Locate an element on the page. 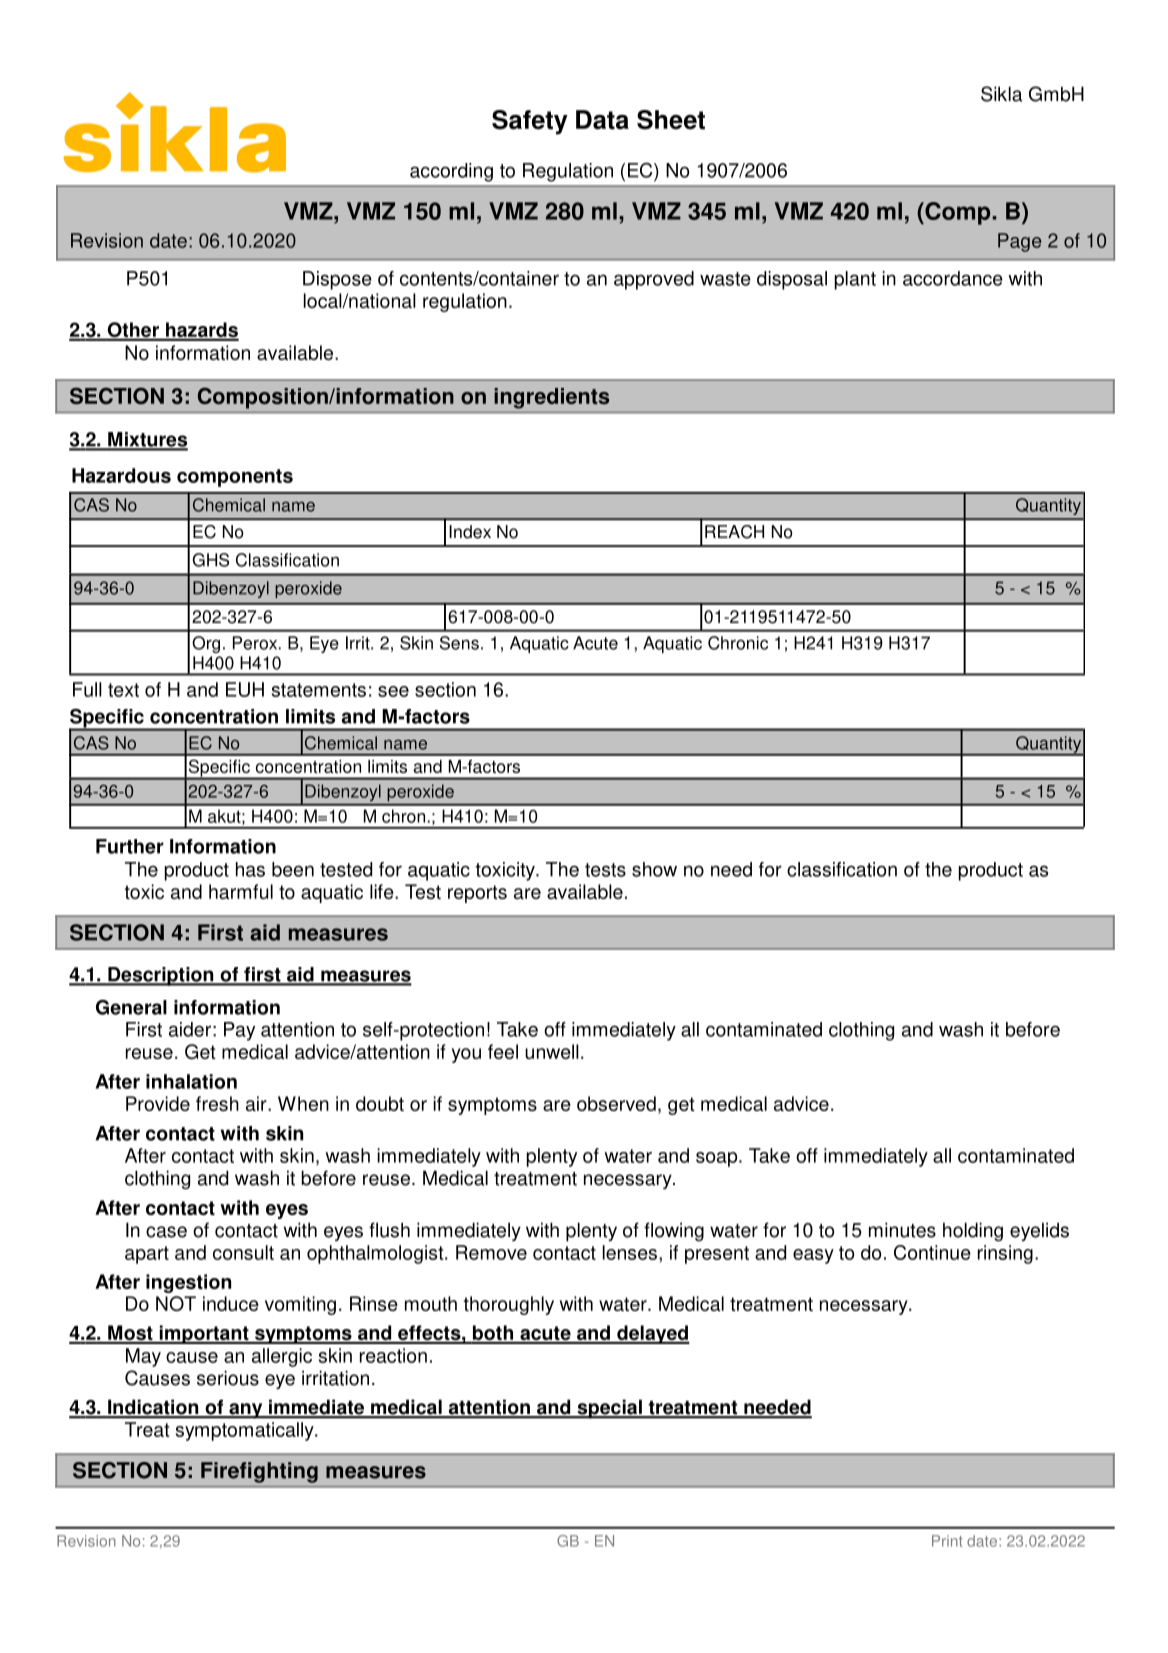 Image resolution: width=1168 pixels, height=1653 pixels. special is located at coordinates (609, 1409).
